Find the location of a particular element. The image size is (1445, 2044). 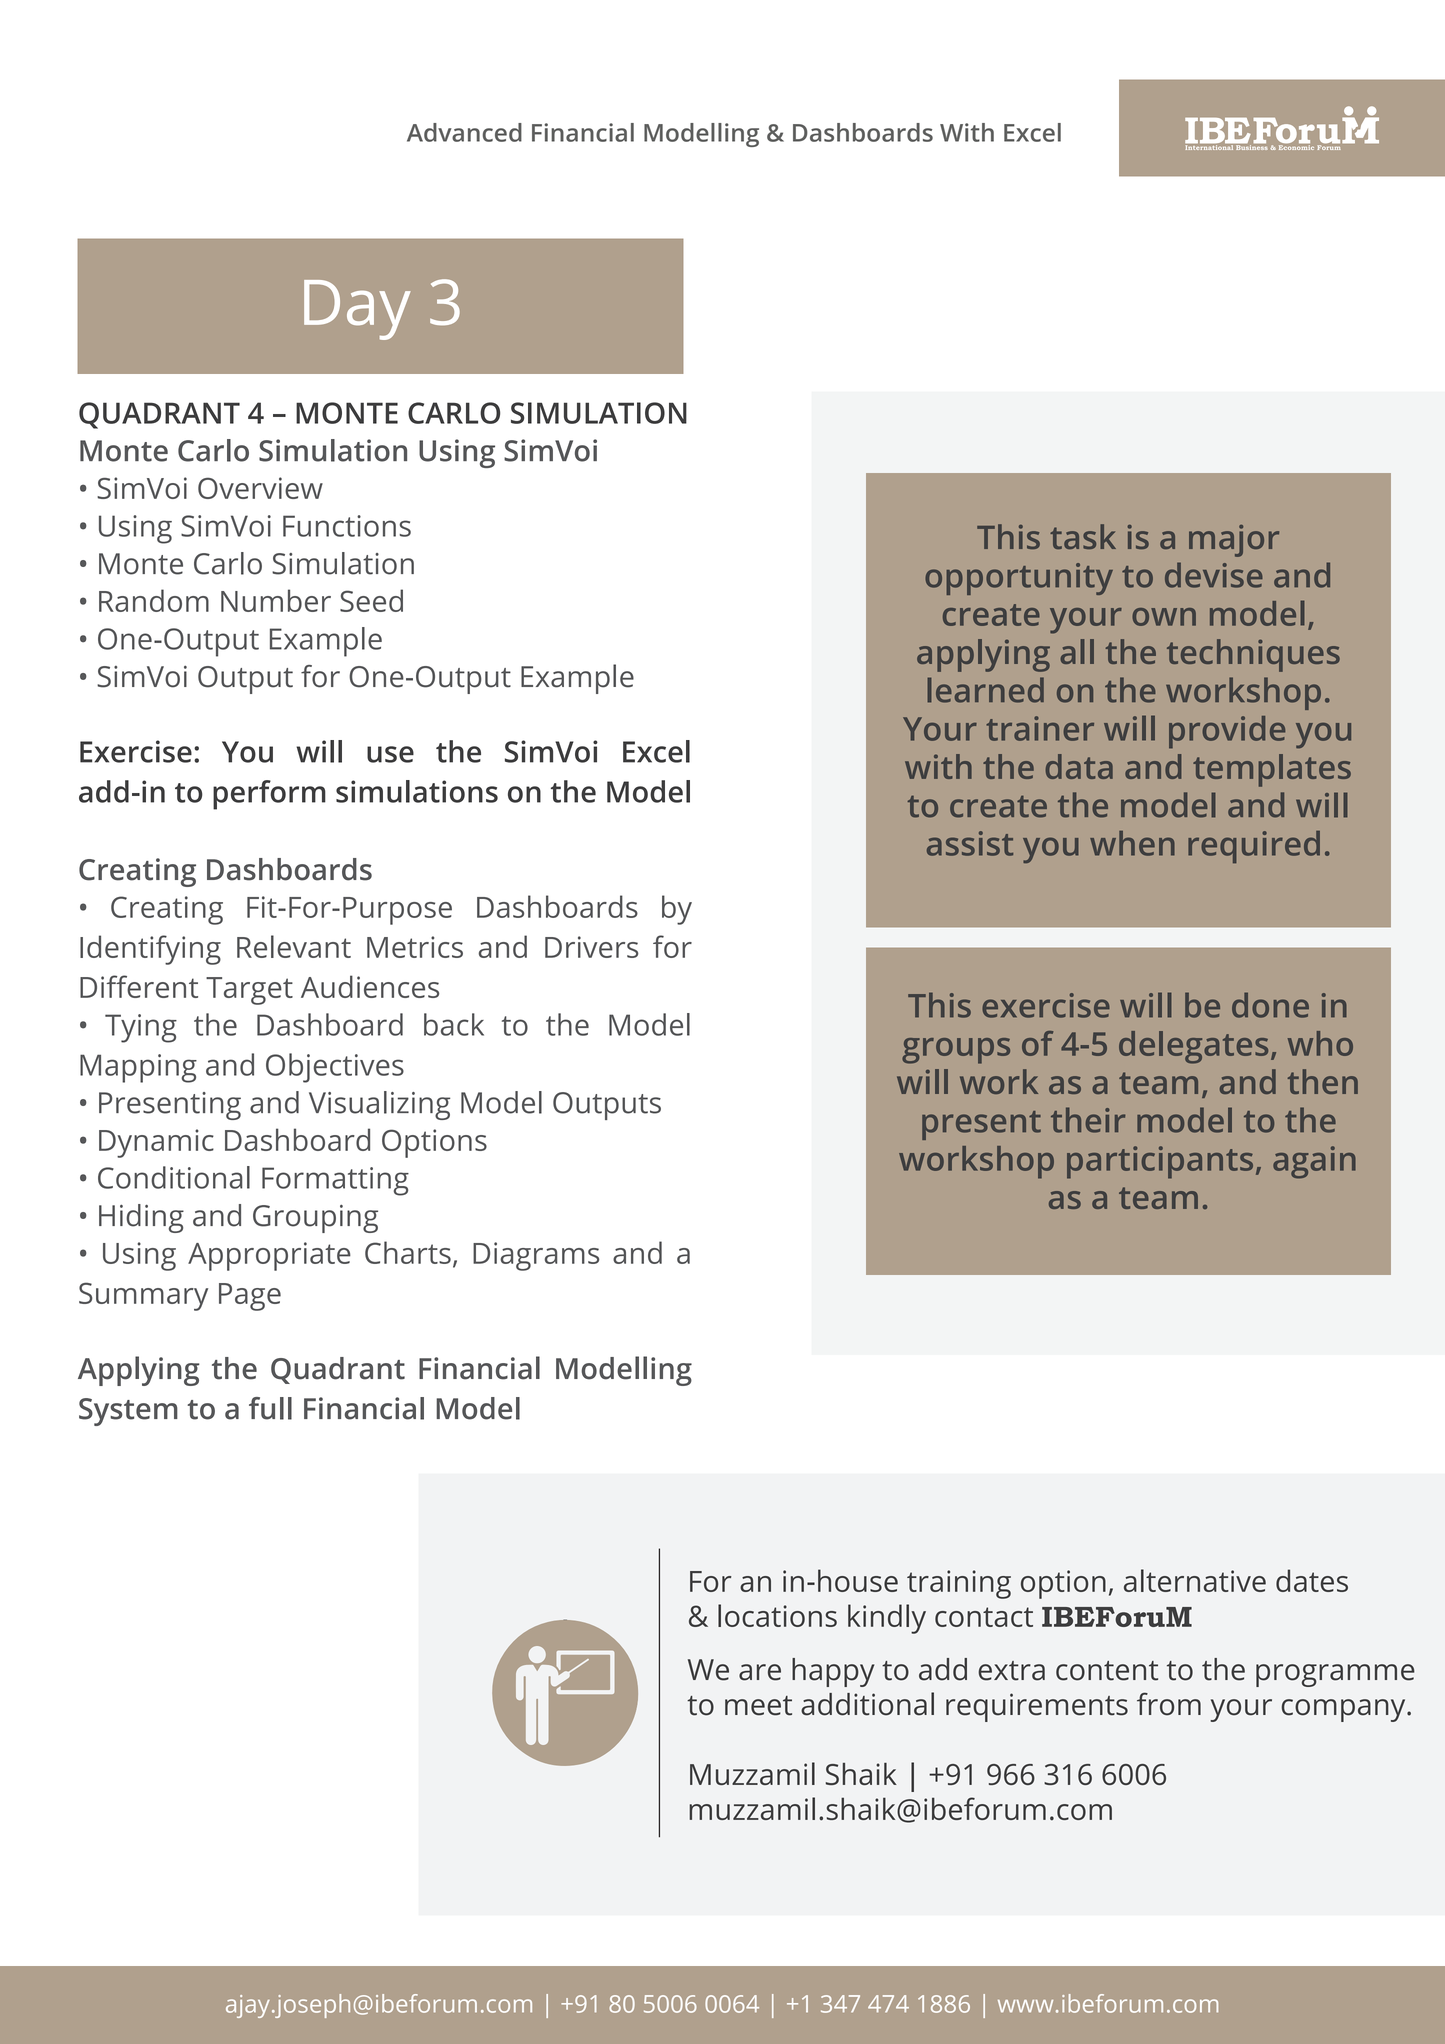

Page is located at coordinates (250, 1297).
